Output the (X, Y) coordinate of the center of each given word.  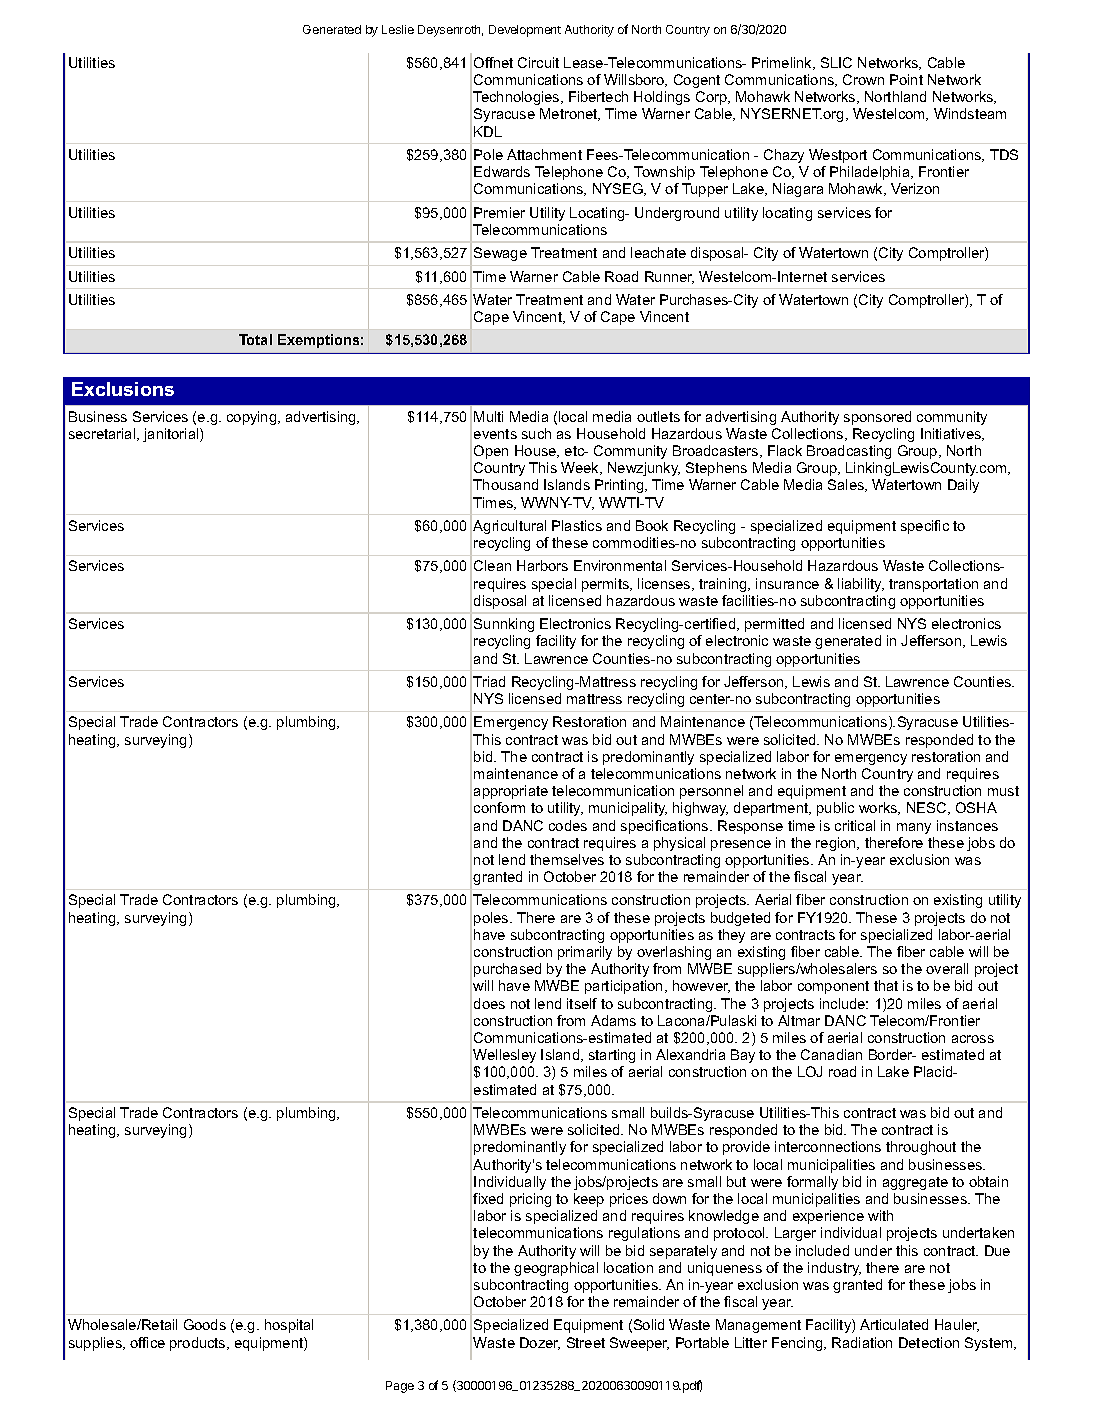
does (489, 1003)
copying (253, 418)
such (536, 433)
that (886, 985)
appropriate (511, 792)
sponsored (877, 418)
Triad (489, 681)
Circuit (538, 62)
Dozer (540, 1343)
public (835, 809)
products (199, 1344)
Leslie (398, 29)
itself (582, 1003)
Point (906, 79)
